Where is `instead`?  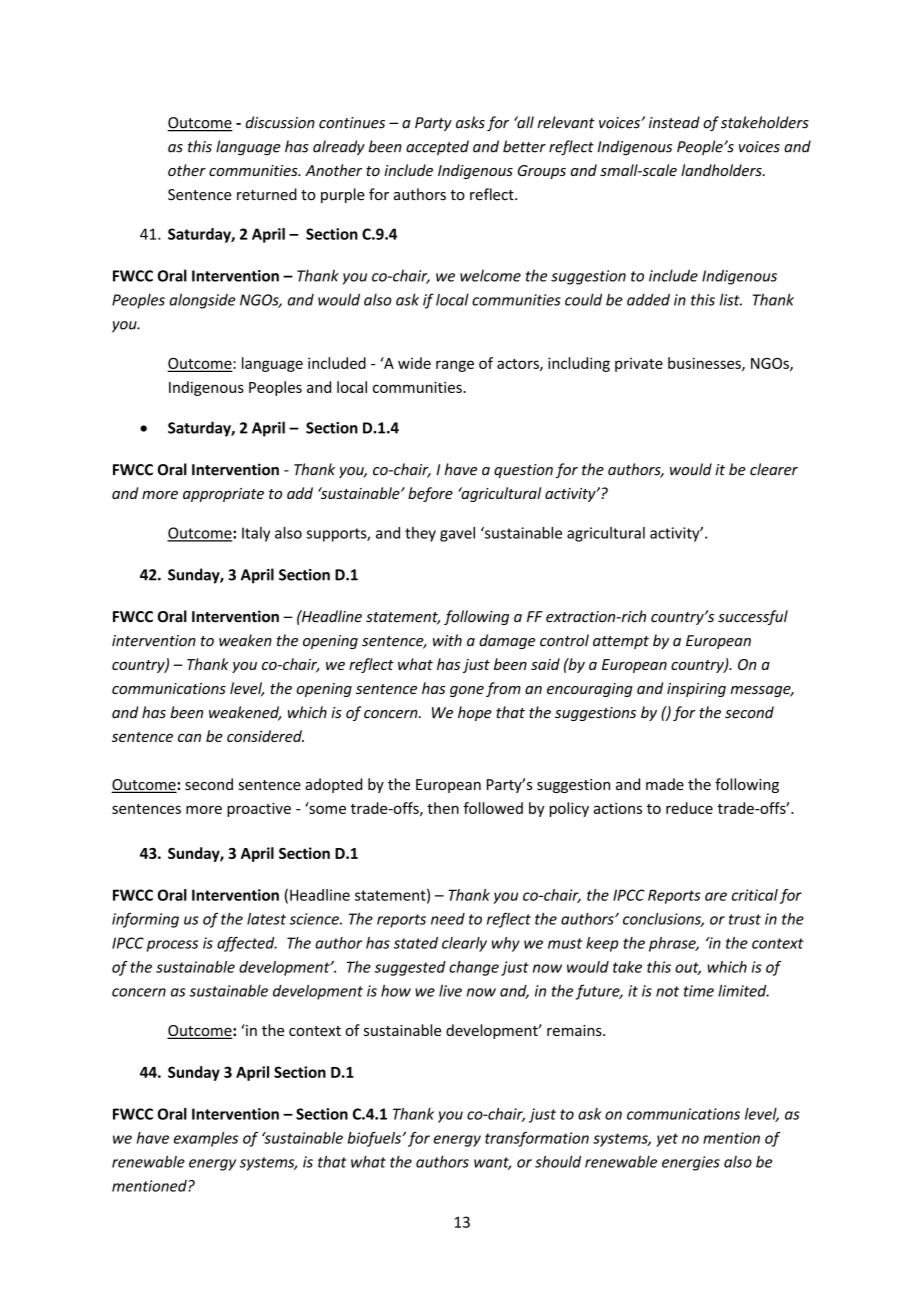
instead is located at coordinates (674, 122).
